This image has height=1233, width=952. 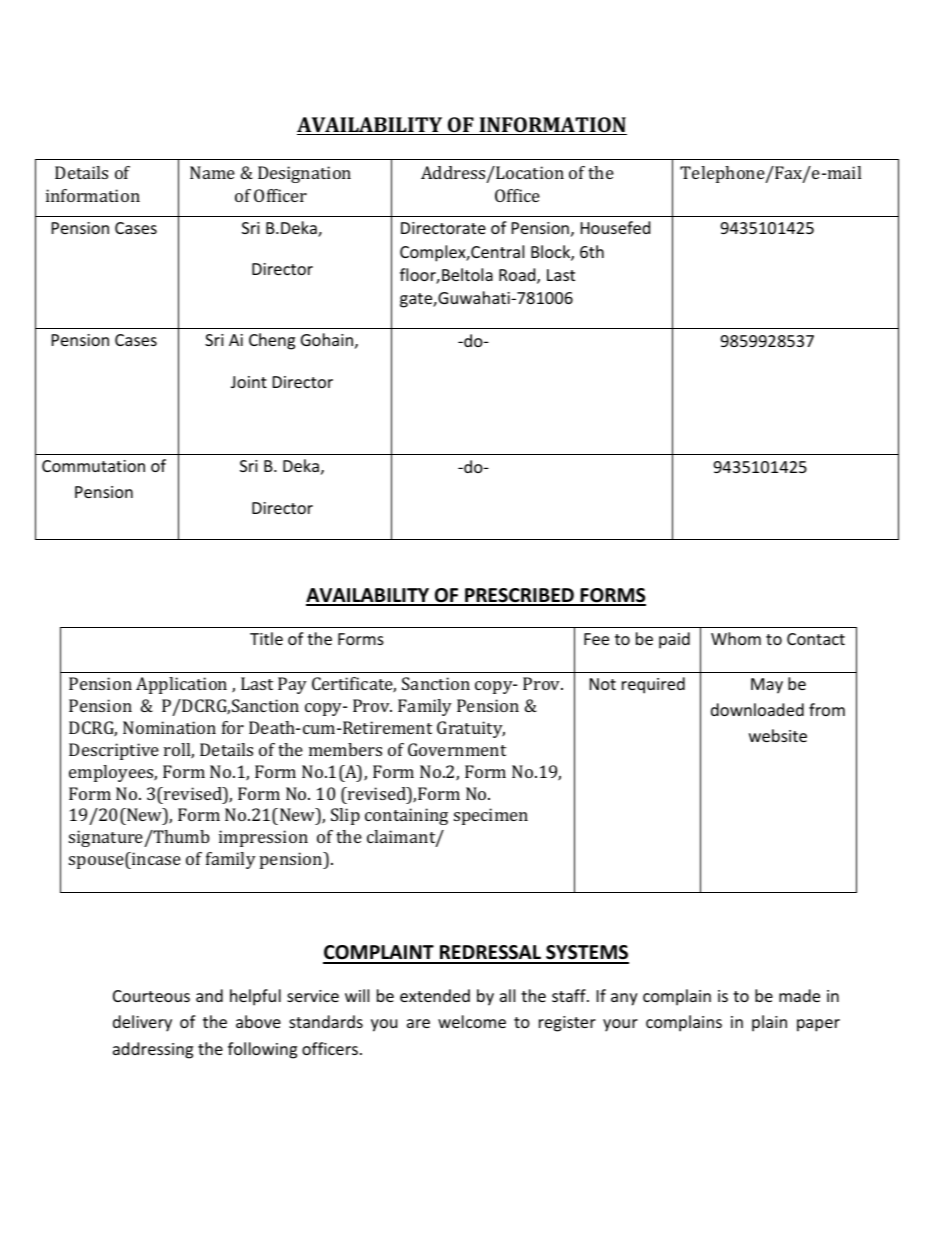 What do you see at coordinates (799, 995) in the image?
I see `made` at bounding box center [799, 995].
